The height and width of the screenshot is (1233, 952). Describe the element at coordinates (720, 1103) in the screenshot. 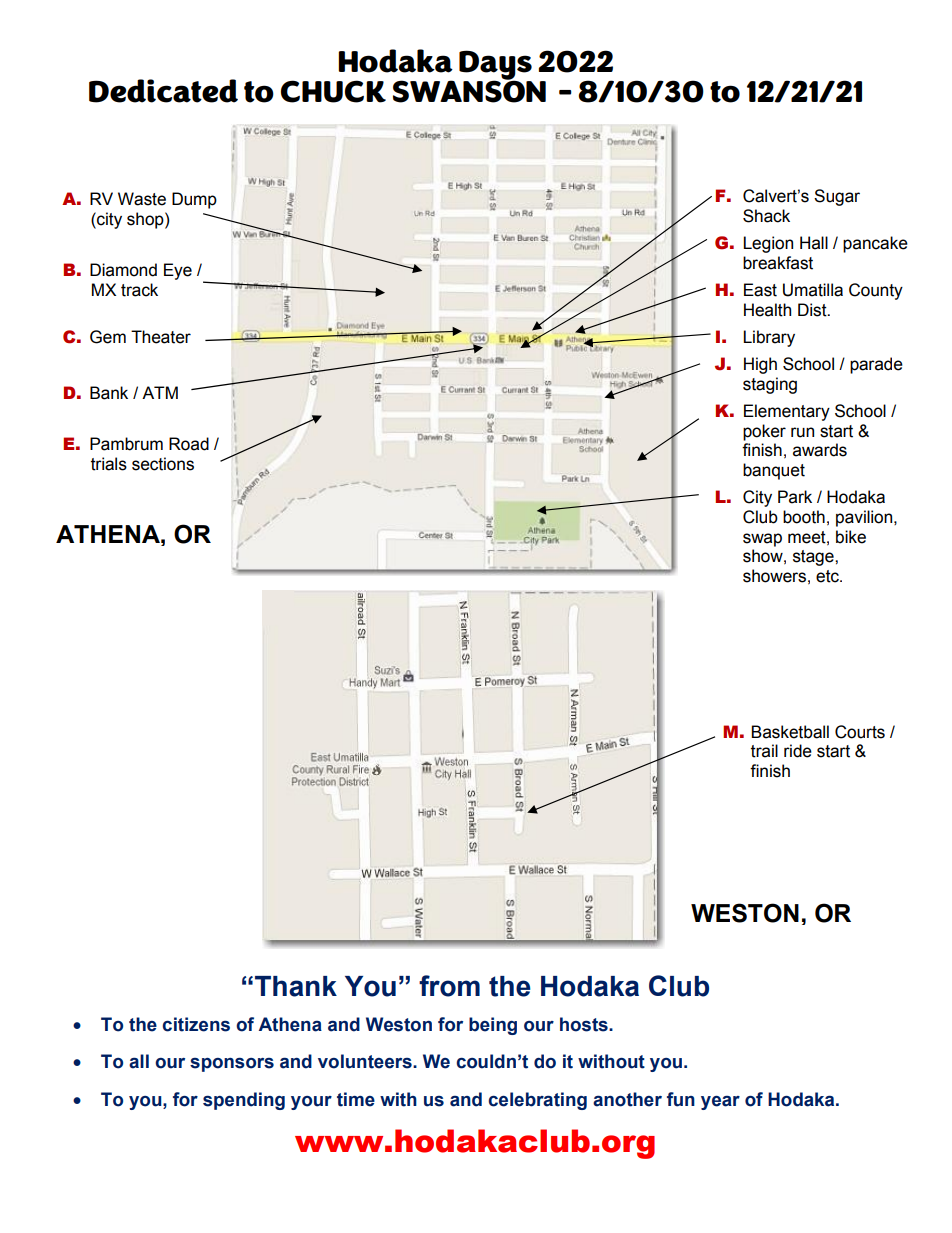

I see `year` at that location.
